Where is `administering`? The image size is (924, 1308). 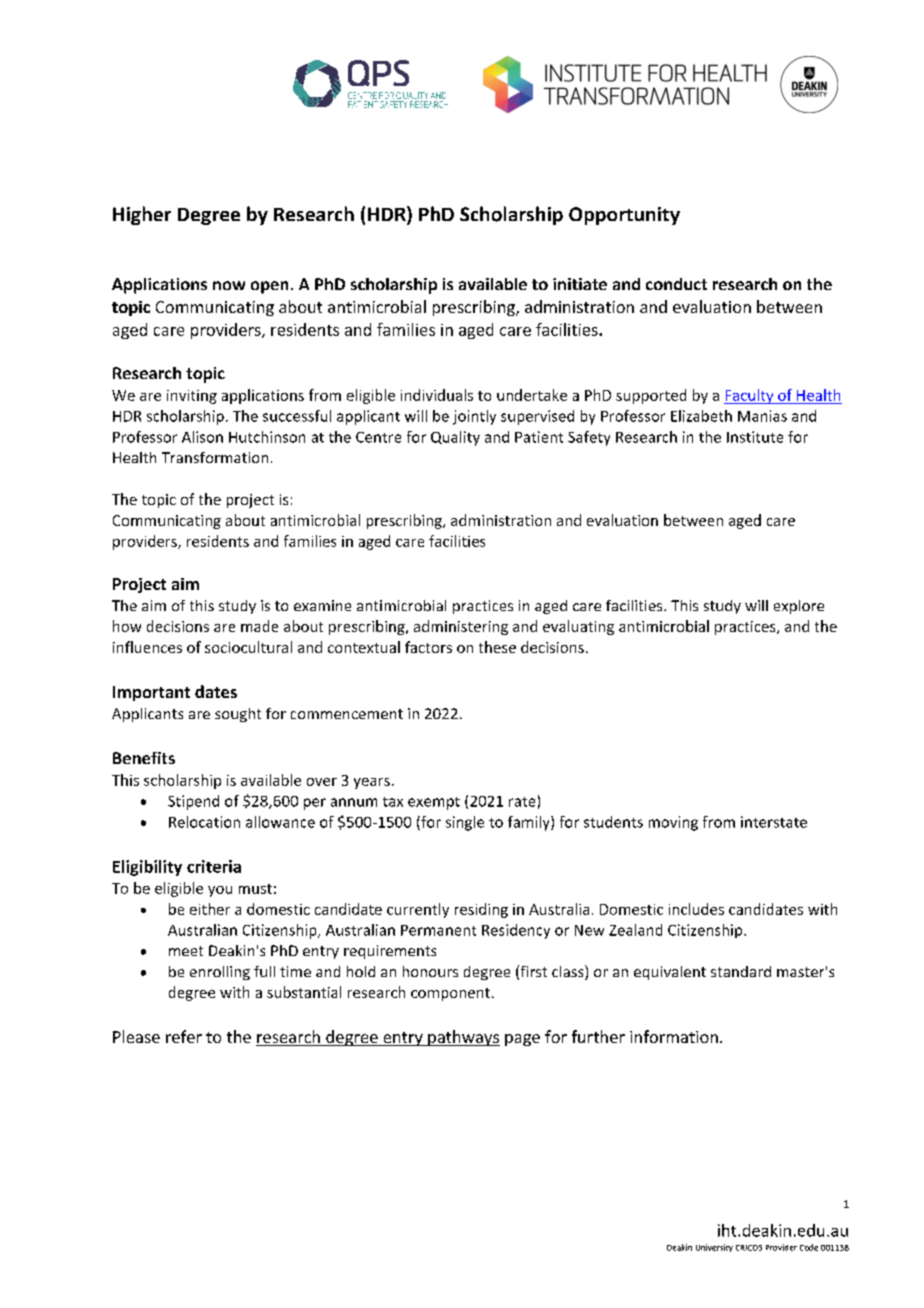 administering is located at coordinates (461, 627).
